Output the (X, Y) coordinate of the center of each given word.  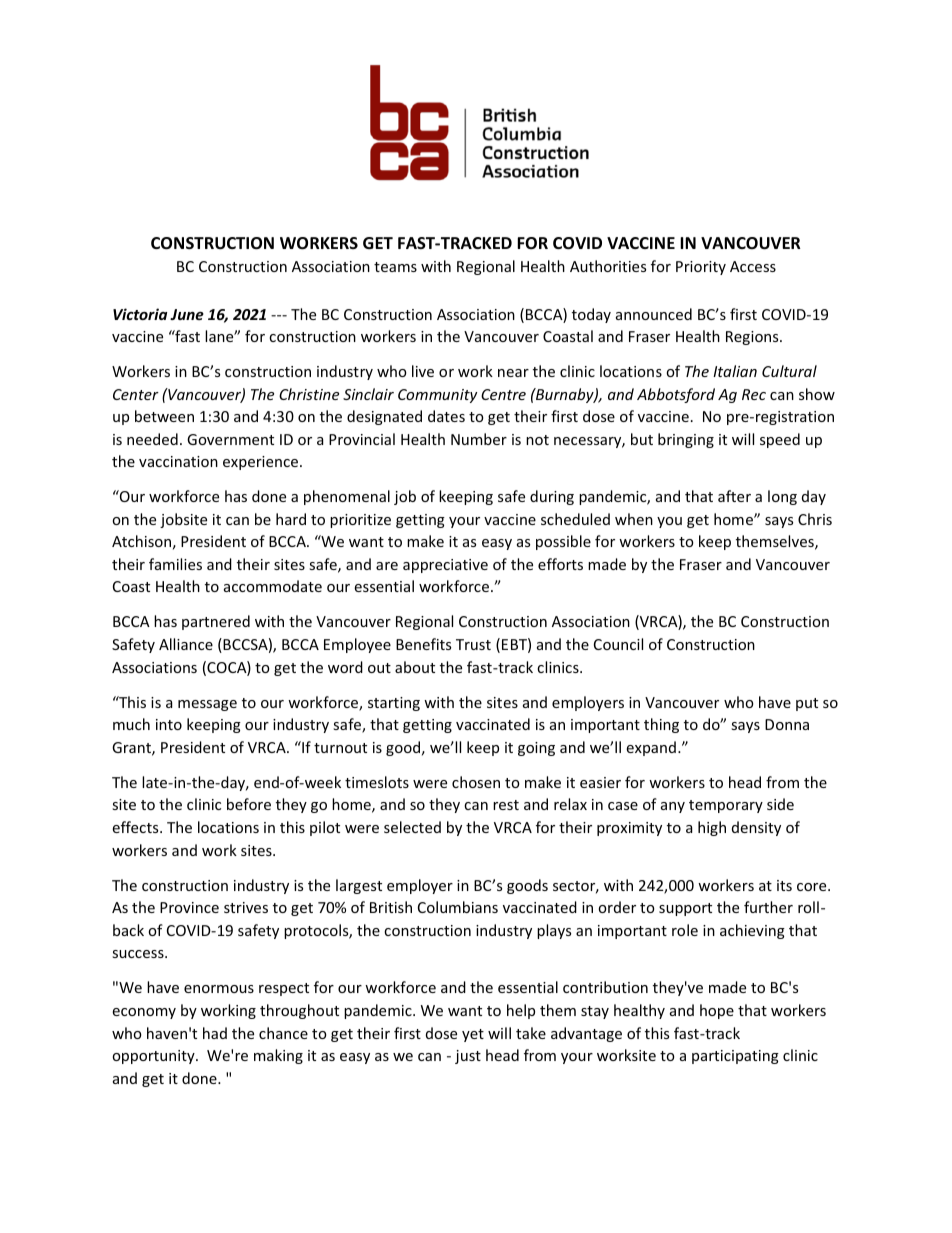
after (734, 496)
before (249, 804)
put (807, 704)
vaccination (178, 461)
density (756, 828)
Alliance (186, 644)
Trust (473, 644)
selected (412, 827)
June (187, 314)
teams (395, 267)
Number (479, 439)
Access (753, 266)
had (215, 1033)
